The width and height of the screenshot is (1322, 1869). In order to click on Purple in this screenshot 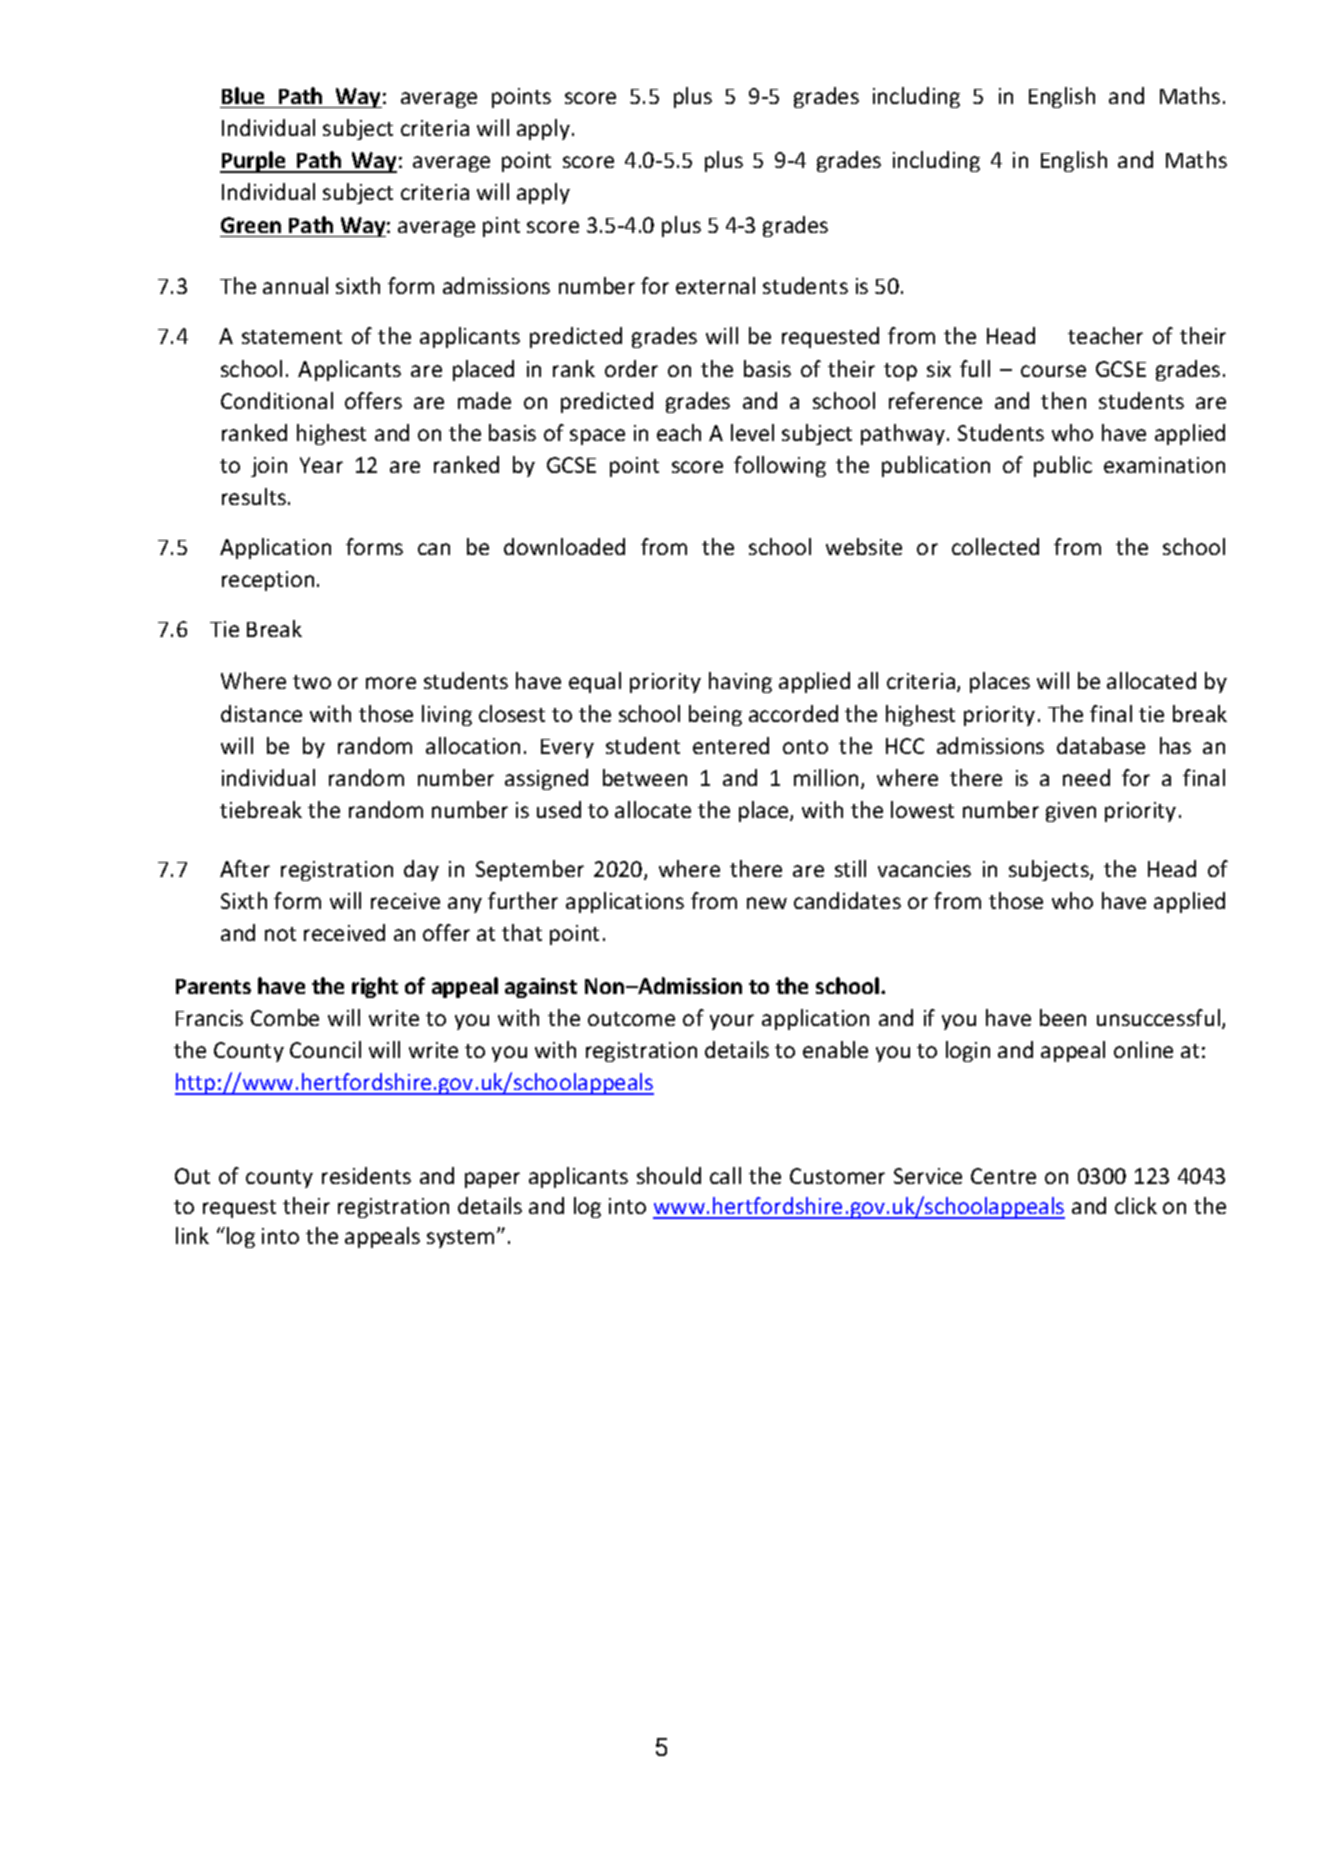, I will do `click(254, 162)`.
